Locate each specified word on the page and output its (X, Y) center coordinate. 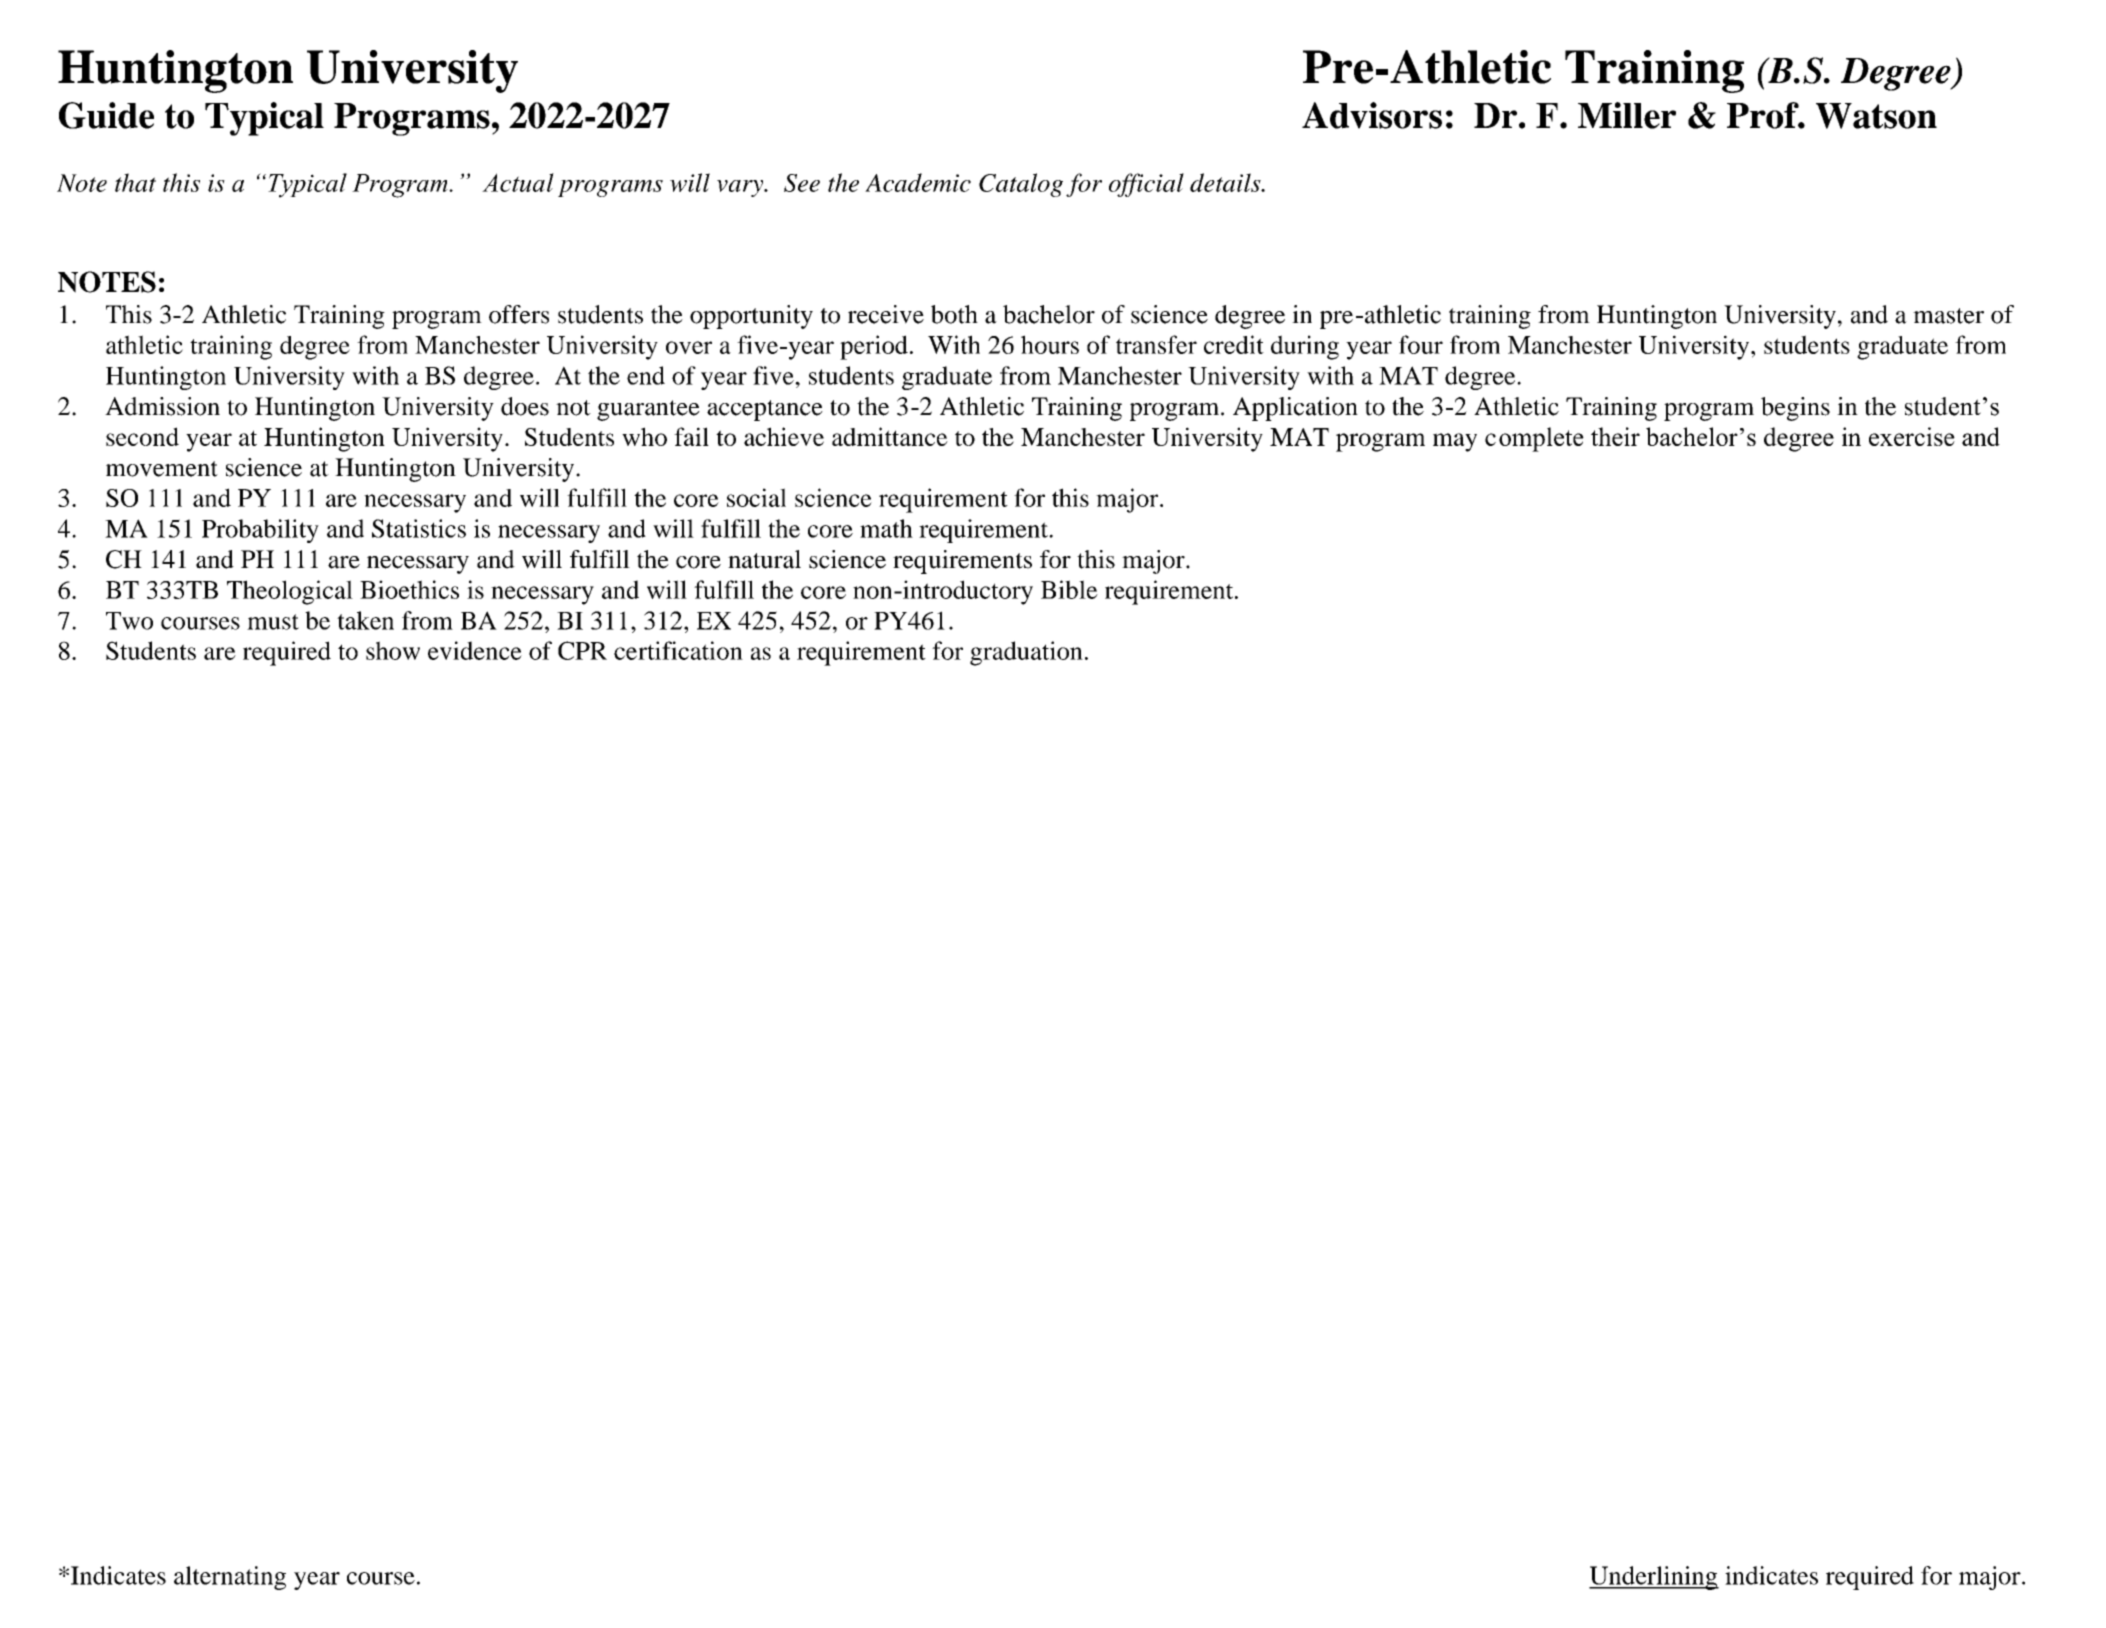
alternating (230, 1578)
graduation (1026, 653)
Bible (1069, 589)
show (393, 650)
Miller (1627, 115)
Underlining (1654, 1578)
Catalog (1021, 185)
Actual (518, 182)
